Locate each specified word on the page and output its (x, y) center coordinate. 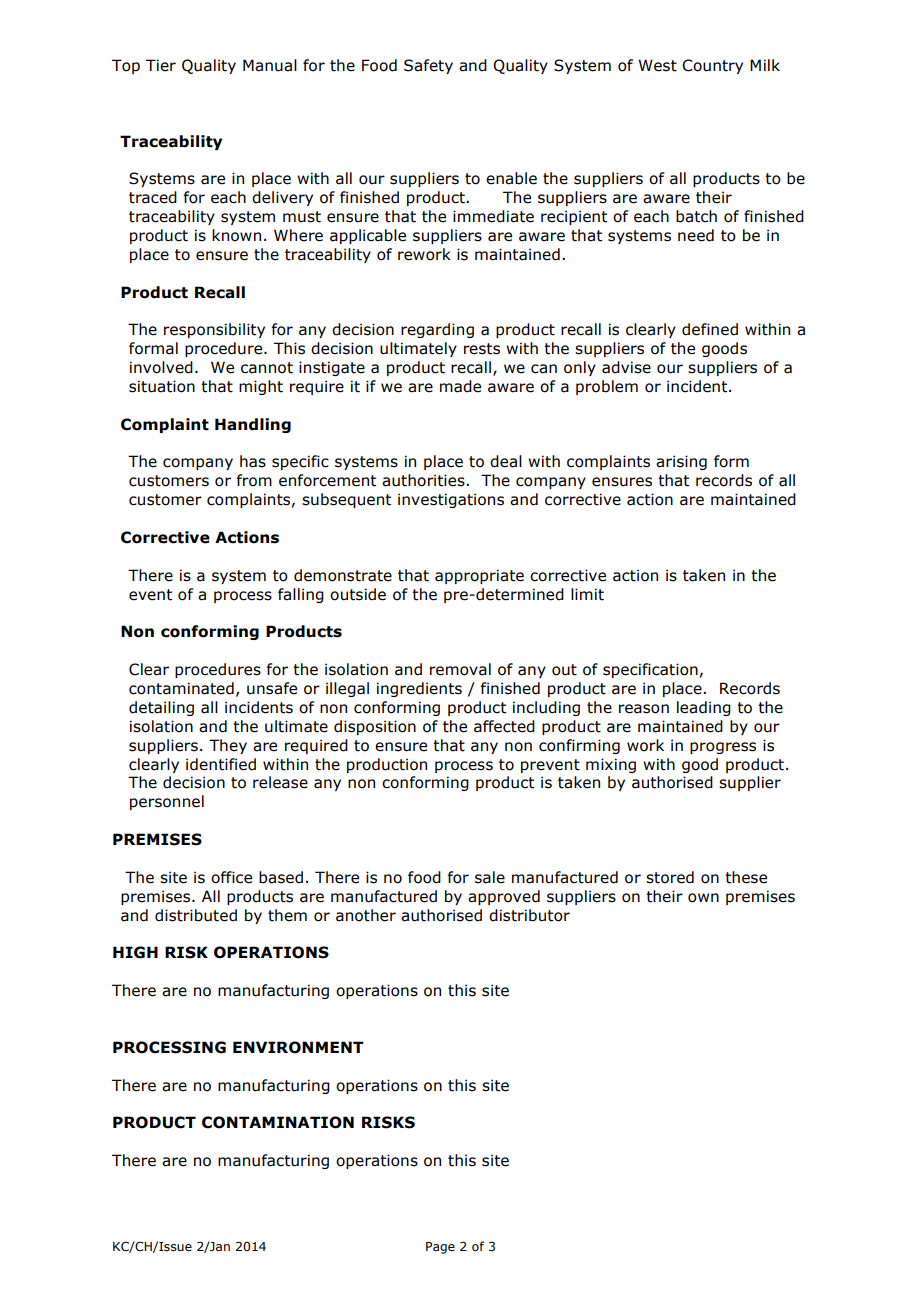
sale (490, 877)
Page (440, 1248)
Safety (428, 66)
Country (712, 66)
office (231, 877)
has (253, 461)
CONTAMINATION (278, 1122)
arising (681, 462)
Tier (161, 65)
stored (670, 877)
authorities (424, 480)
